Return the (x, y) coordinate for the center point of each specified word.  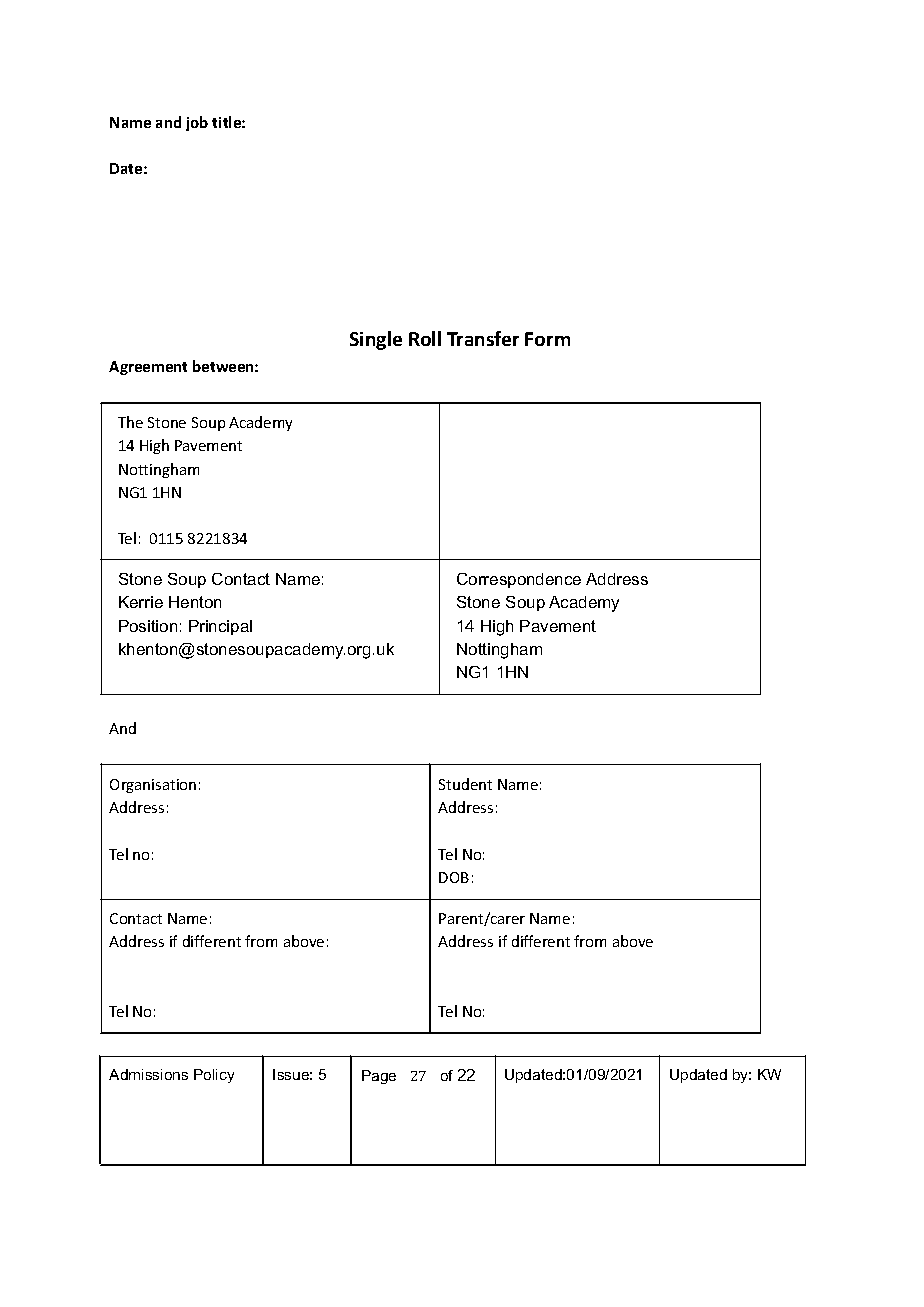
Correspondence (519, 580)
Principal (220, 627)
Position (148, 626)
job (197, 123)
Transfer (483, 338)
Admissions (148, 1074)
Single (376, 340)
